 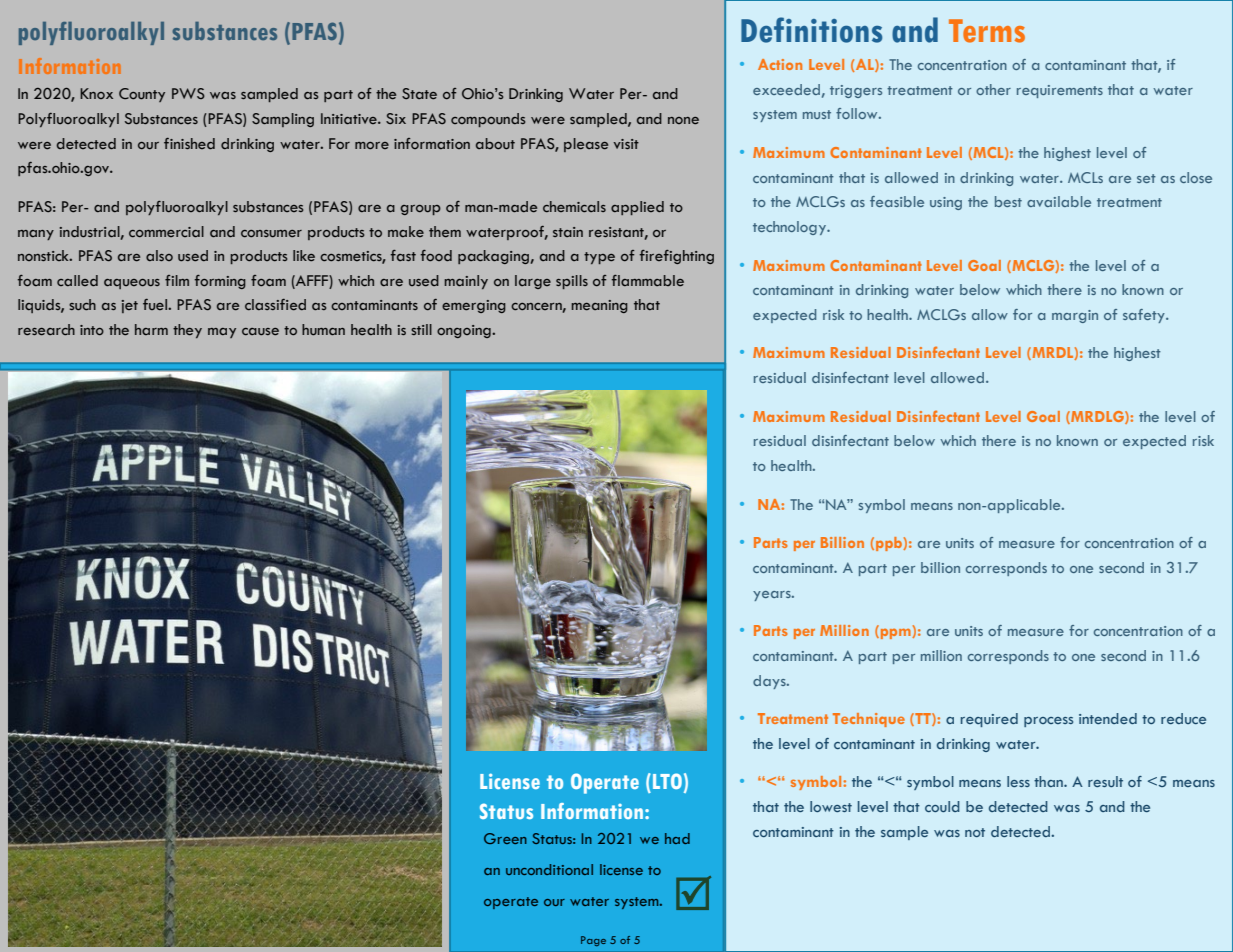 I want to click on Action, so click(x=780, y=64).
